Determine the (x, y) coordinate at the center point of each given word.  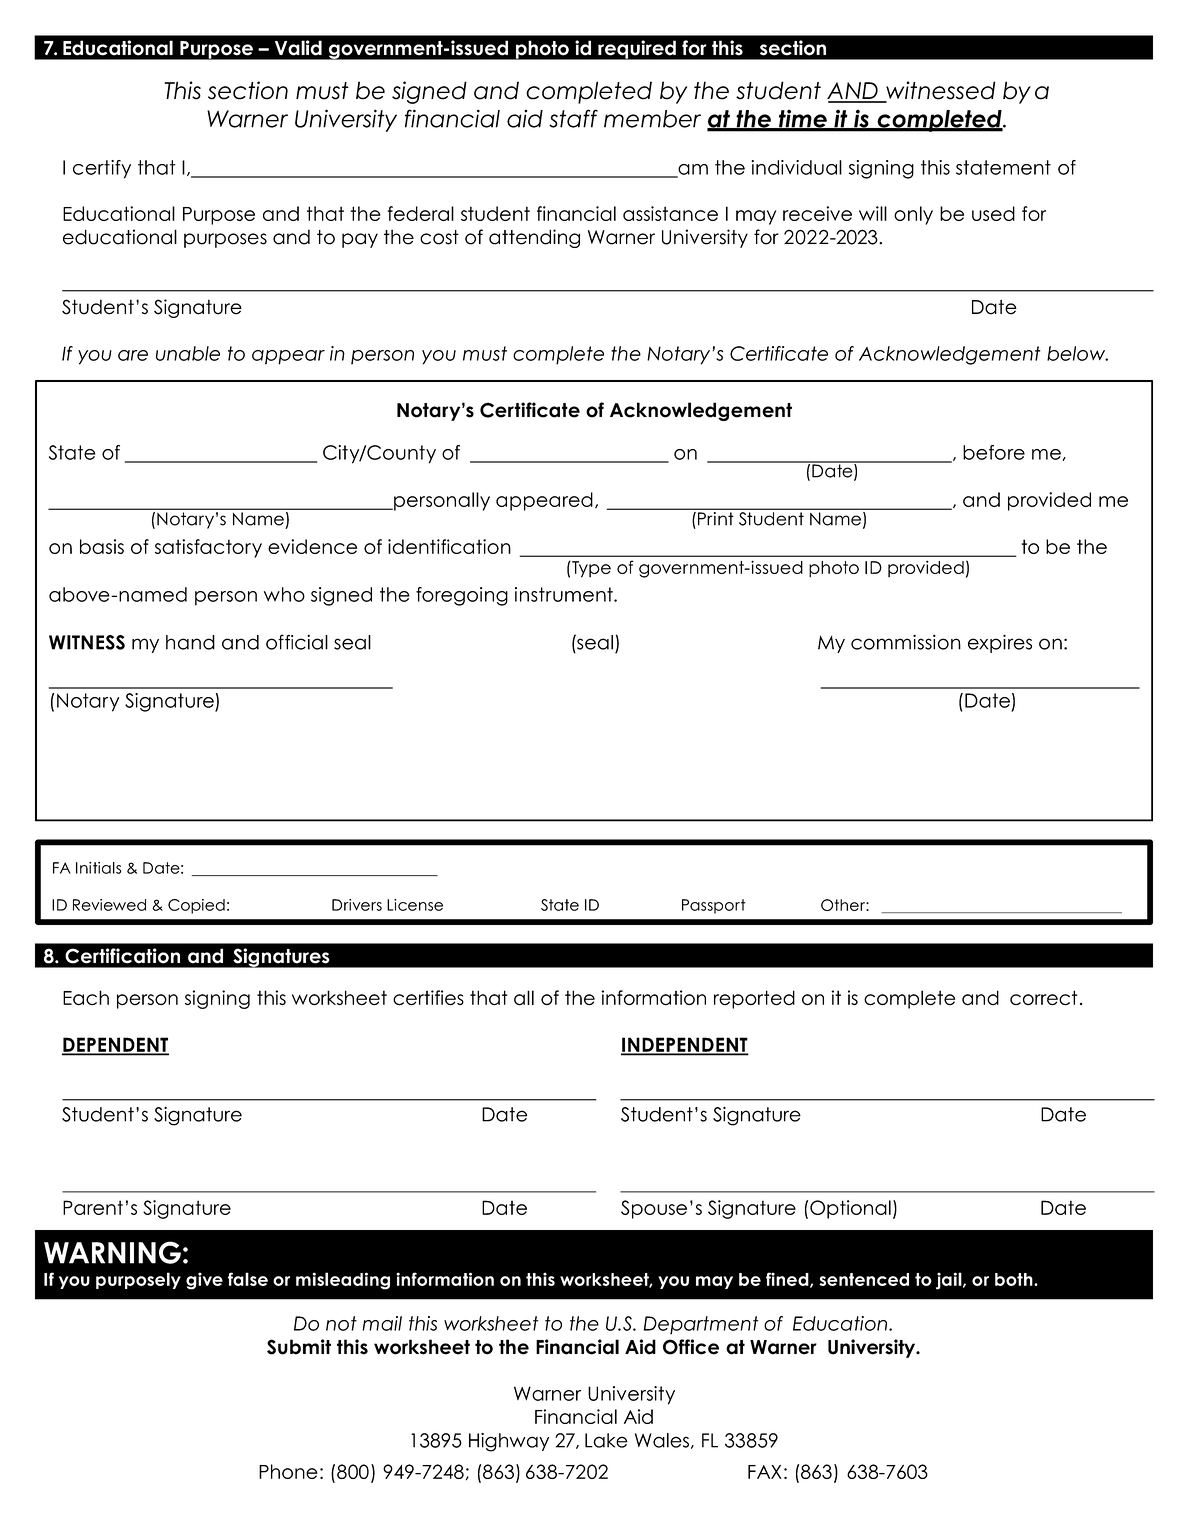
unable (188, 353)
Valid (298, 48)
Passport (714, 906)
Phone (288, 1471)
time (802, 120)
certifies (428, 998)
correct (1044, 998)
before (994, 452)
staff (573, 118)
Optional (850, 1209)
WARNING (112, 1252)
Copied (196, 906)
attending (534, 238)
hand (190, 642)
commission (906, 642)
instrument (565, 594)
